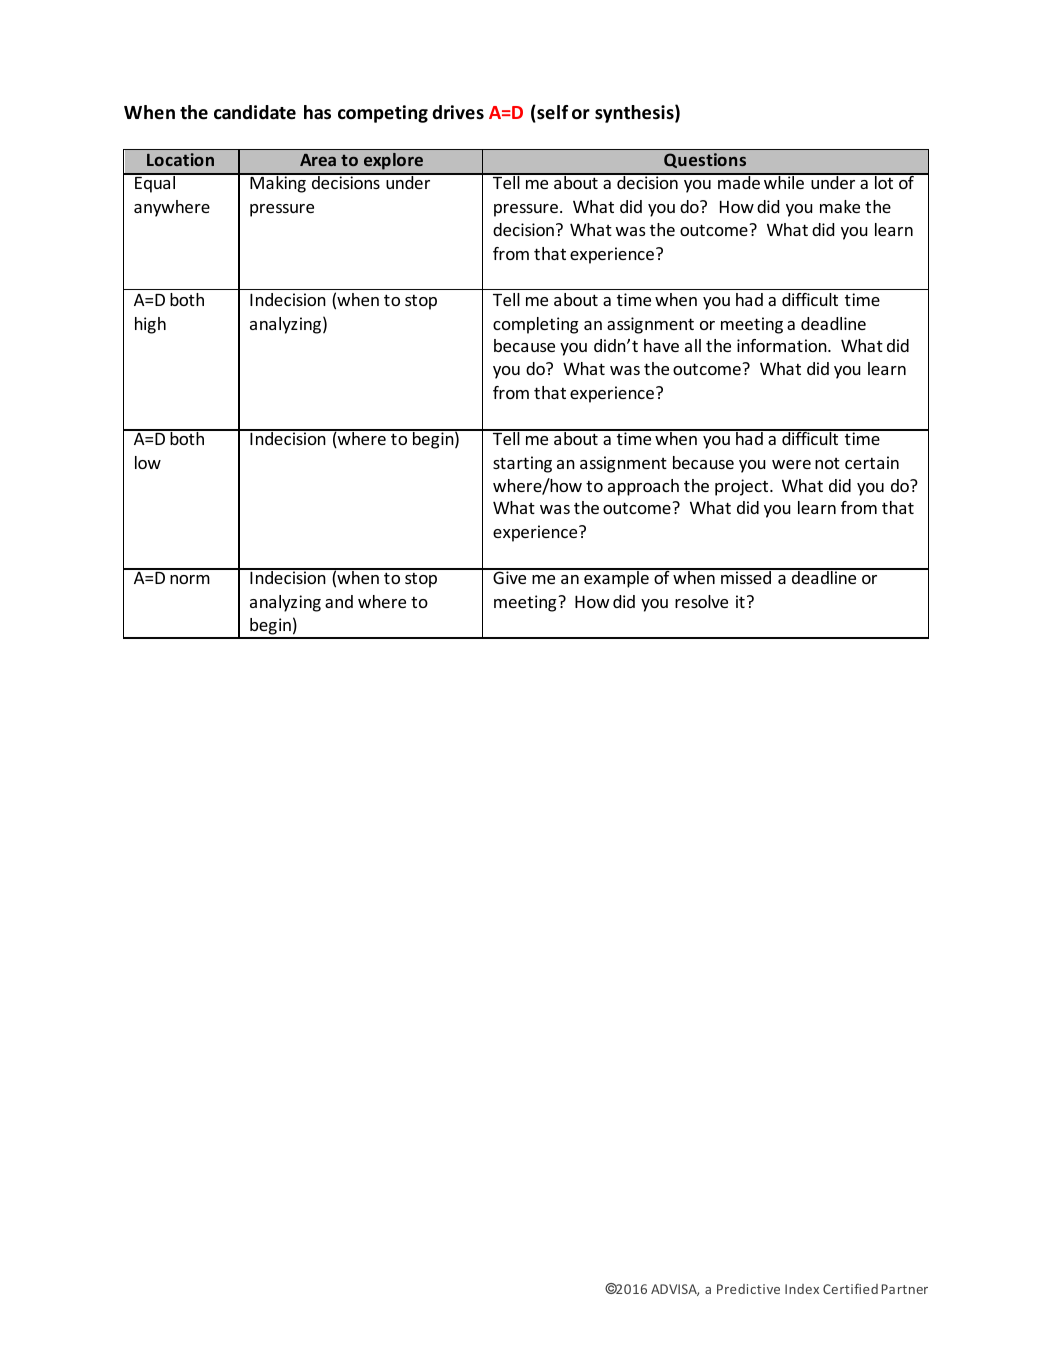  I want to click on starting, so click(522, 464).
